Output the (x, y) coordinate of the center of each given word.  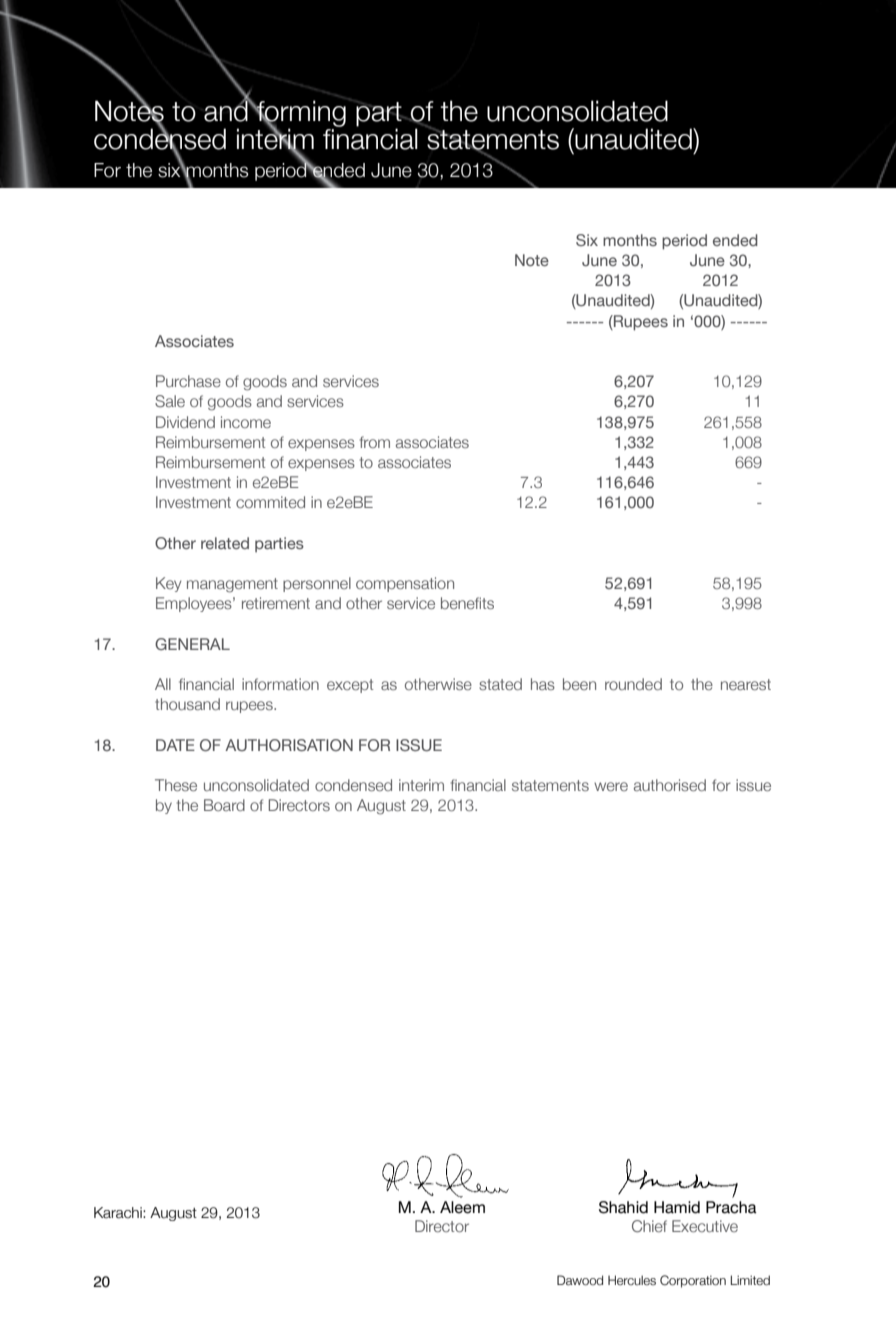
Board (224, 805)
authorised (670, 785)
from (375, 442)
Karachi (119, 1213)
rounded (633, 684)
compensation (405, 584)
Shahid (623, 1207)
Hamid (677, 1207)
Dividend (185, 422)
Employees (195, 604)
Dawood (580, 1280)
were (611, 786)
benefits (467, 603)
